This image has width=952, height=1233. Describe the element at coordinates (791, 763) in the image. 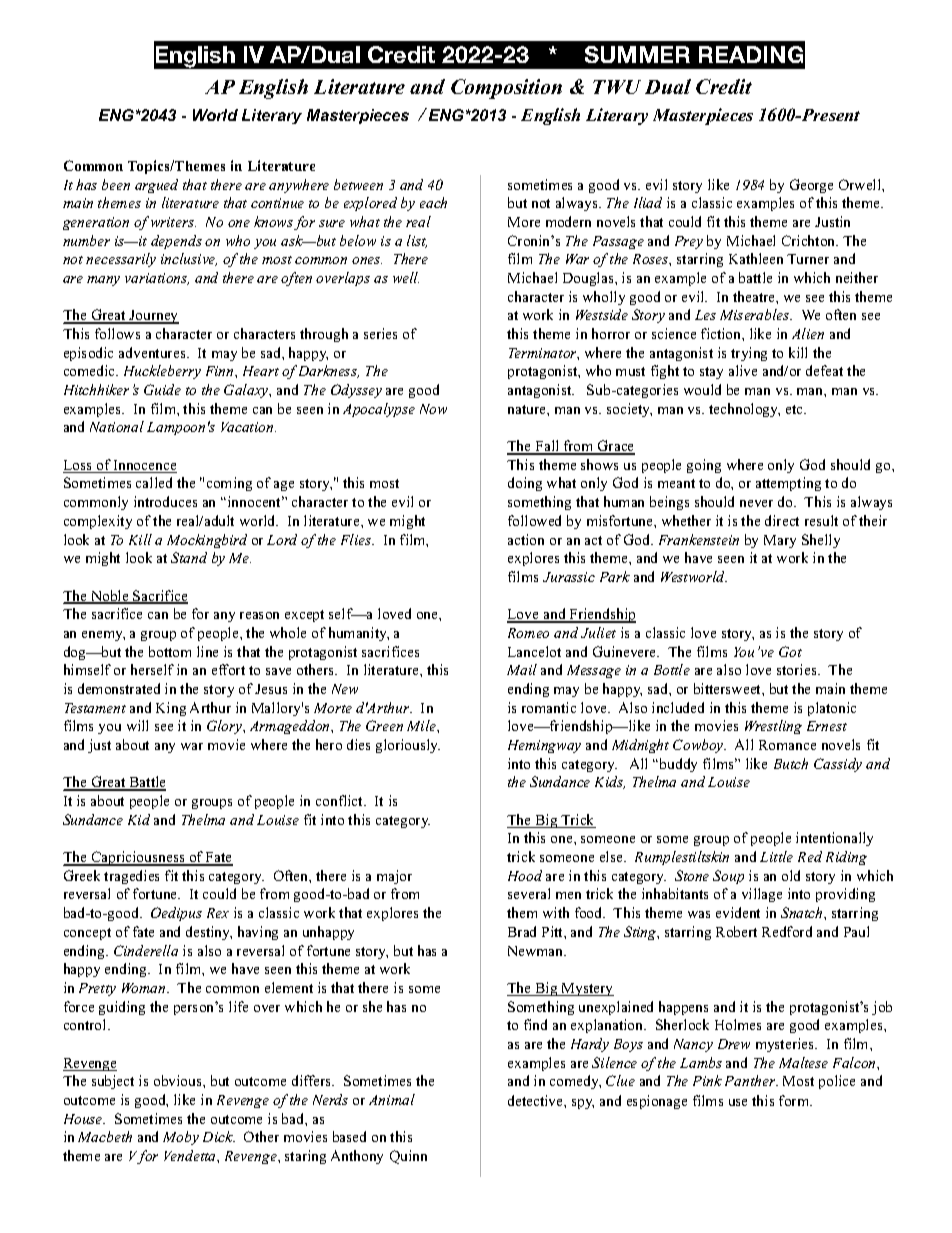

I see `Butch` at that location.
